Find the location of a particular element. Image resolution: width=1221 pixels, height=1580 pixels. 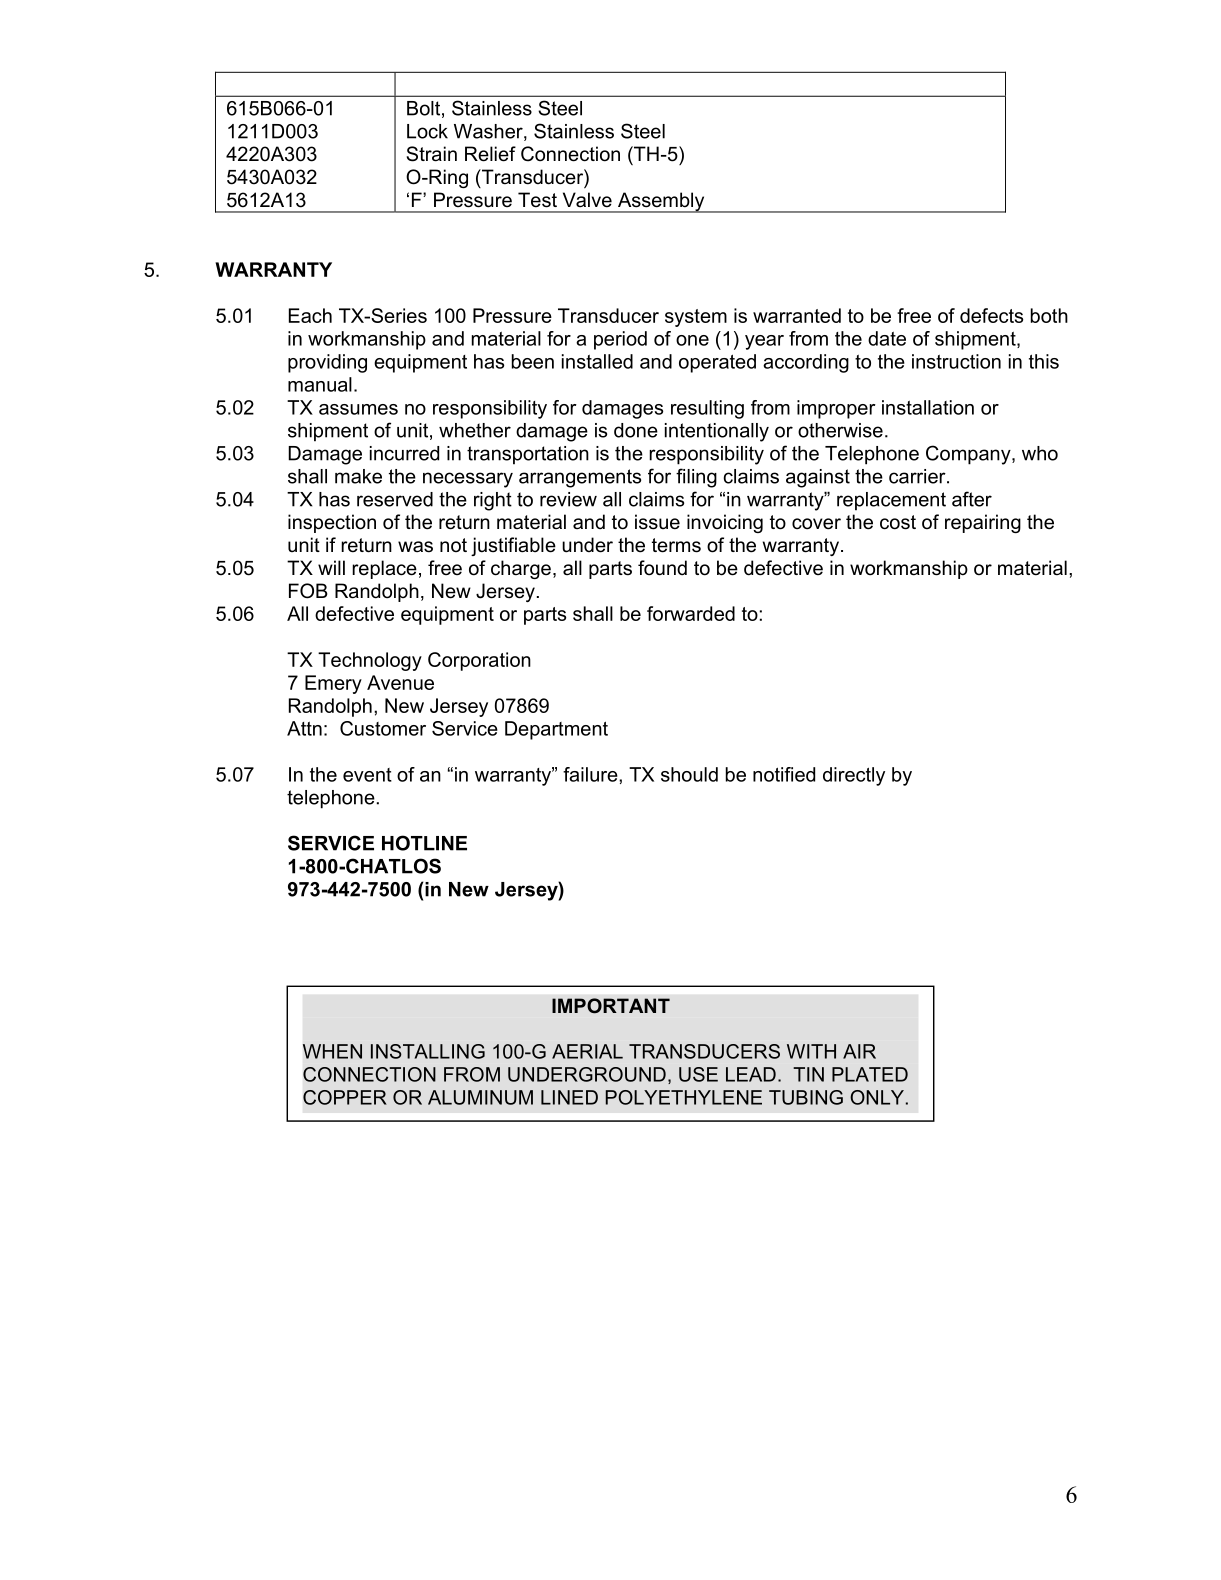

Assembly is located at coordinates (661, 202).
